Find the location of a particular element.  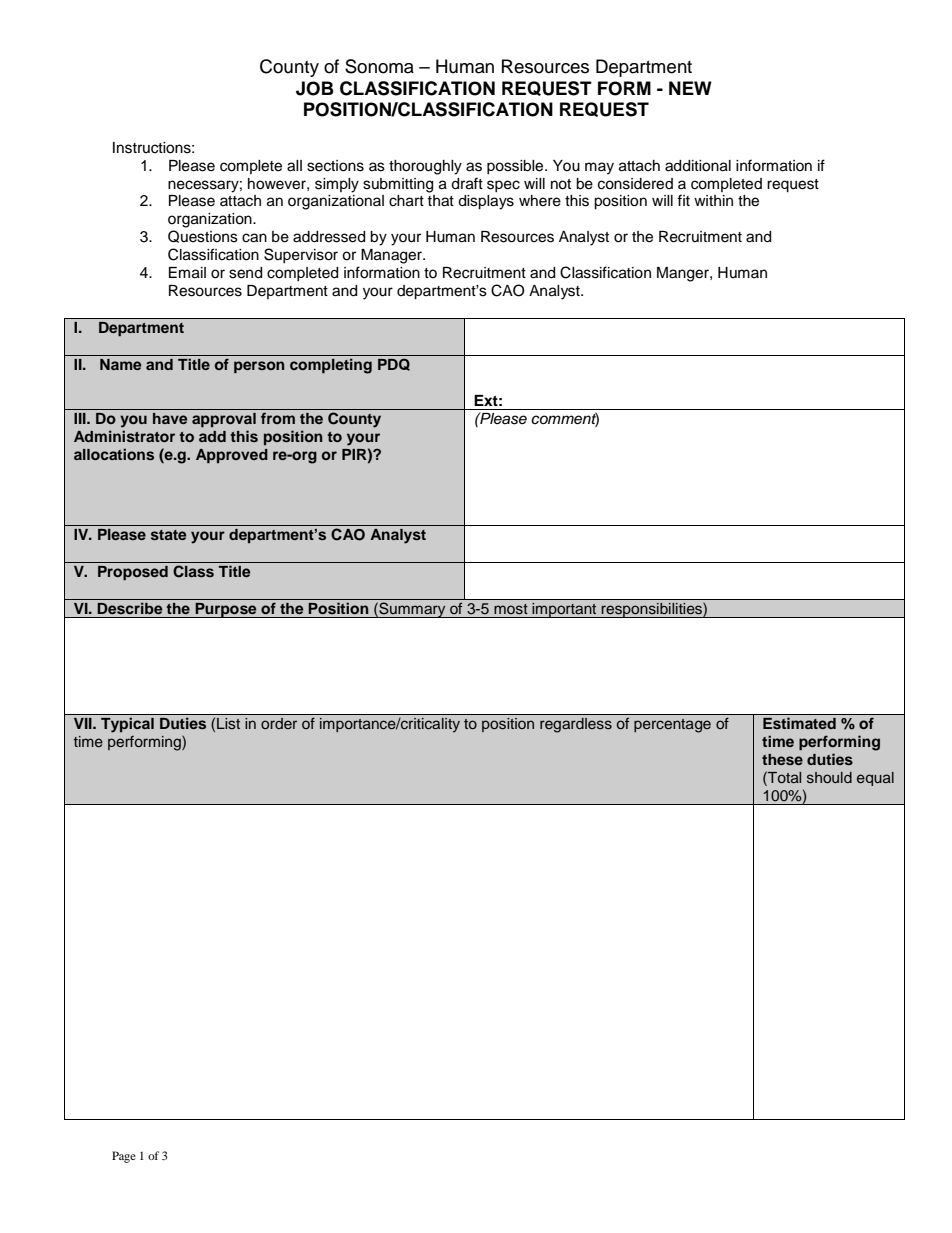

possible is located at coordinates (516, 167).
